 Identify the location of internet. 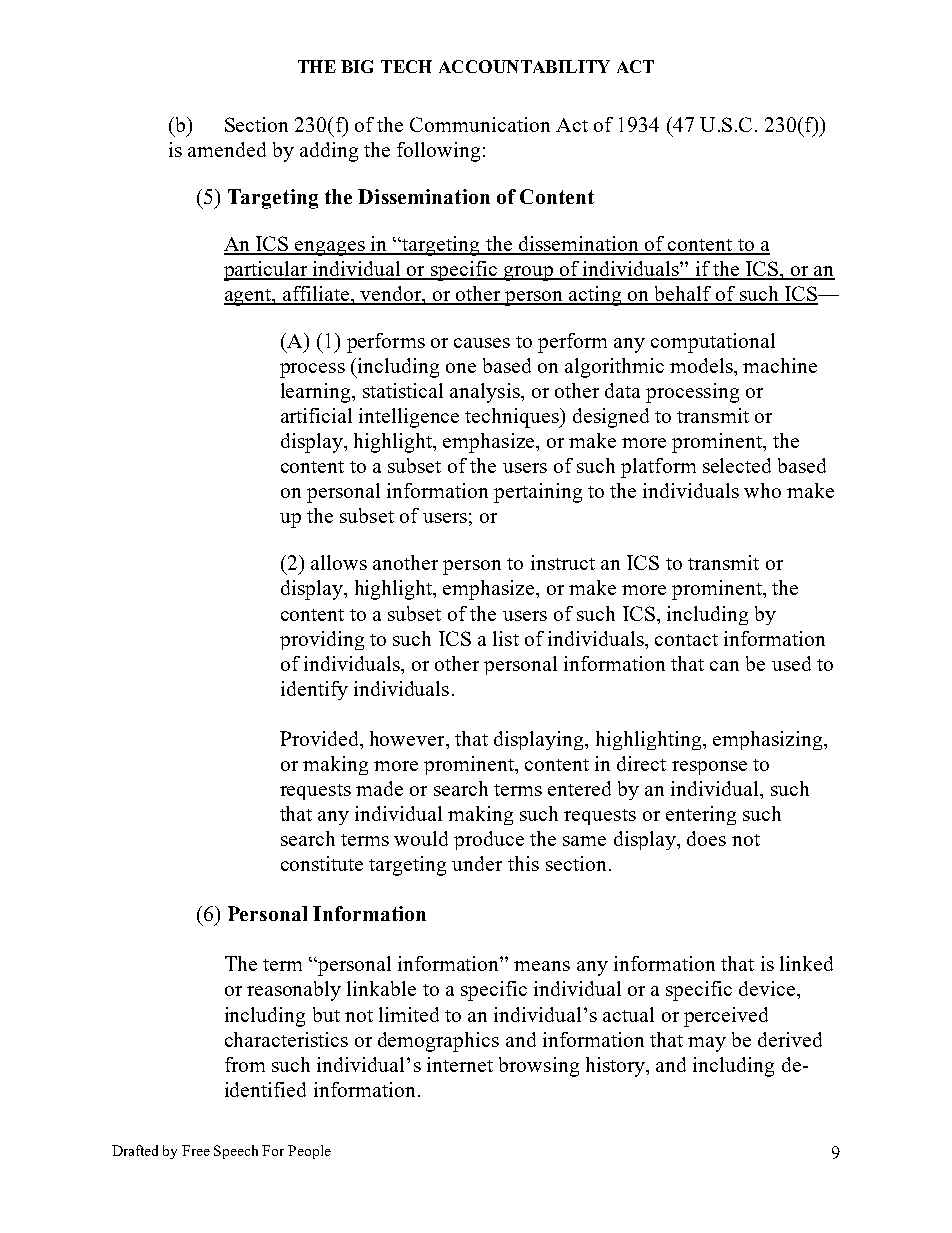
(460, 1064).
